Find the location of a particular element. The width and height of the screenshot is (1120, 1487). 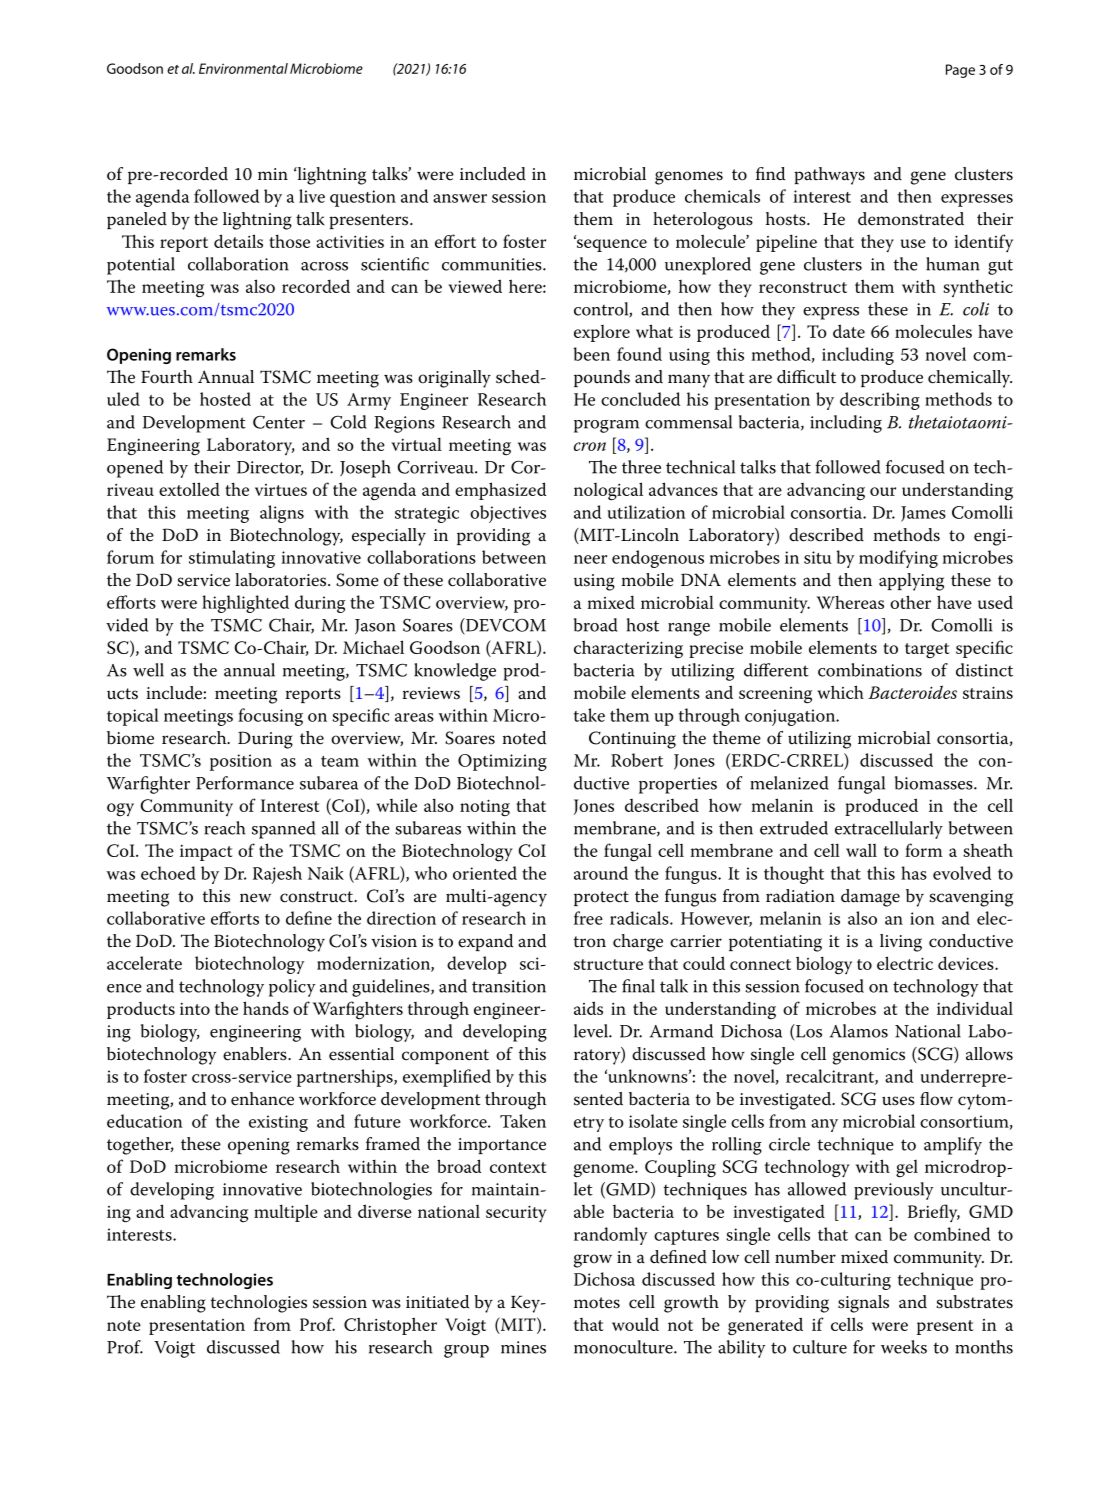

Alamos is located at coordinates (859, 1031).
